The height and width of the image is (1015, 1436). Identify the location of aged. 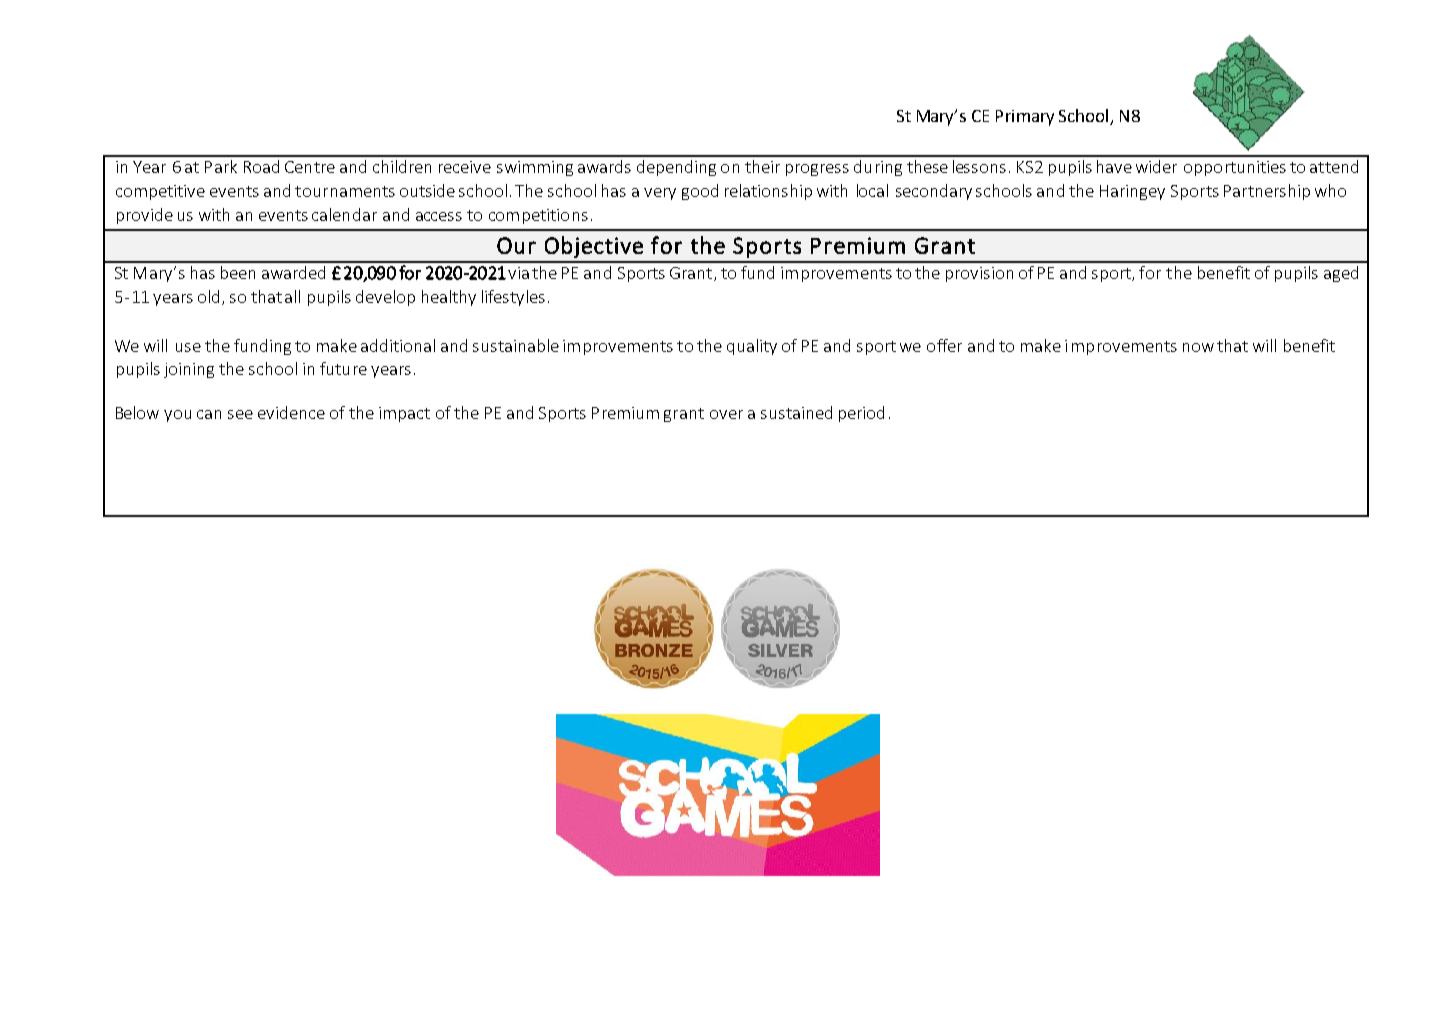
(1341, 274).
